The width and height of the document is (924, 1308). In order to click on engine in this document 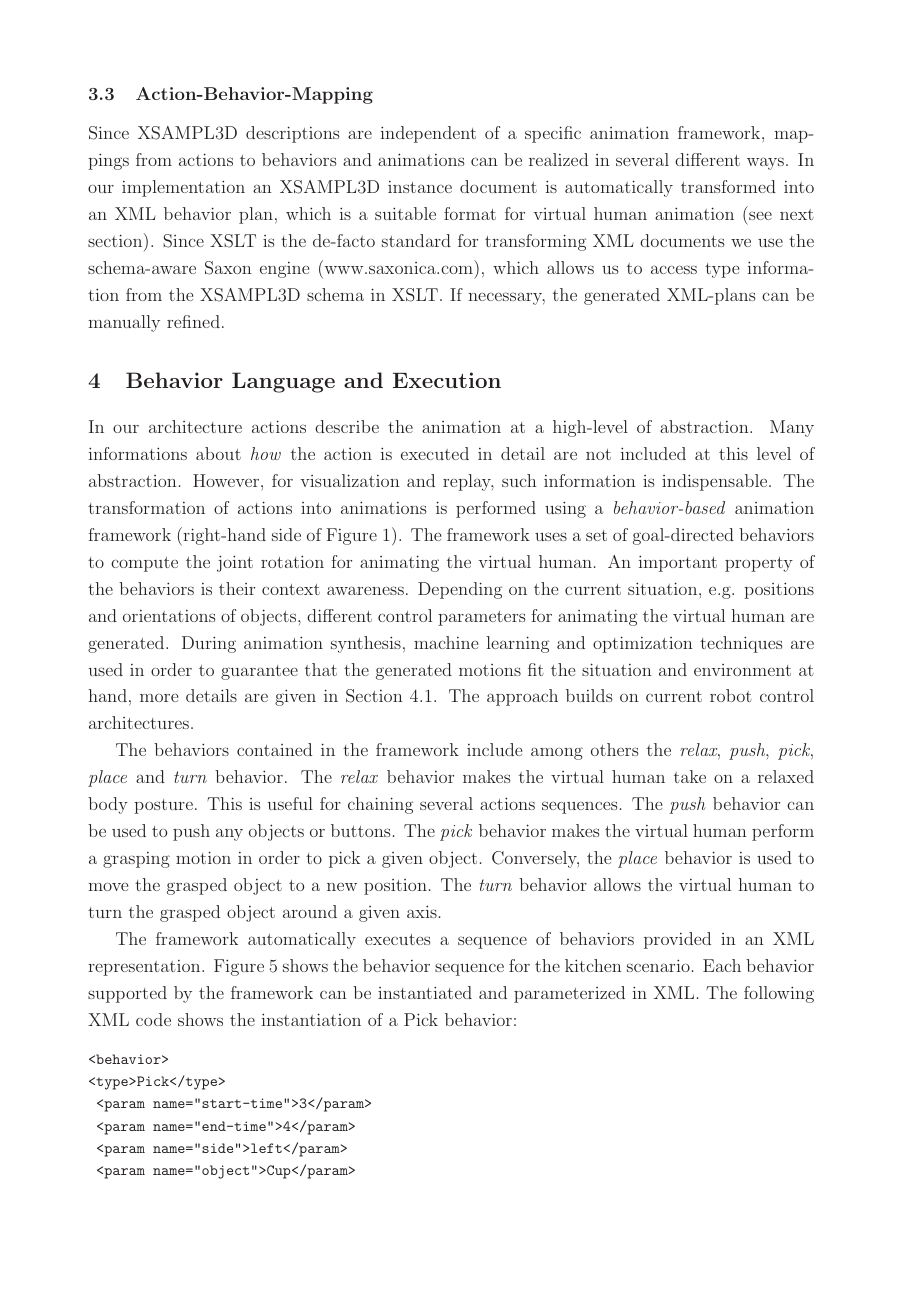, I will do `click(284, 270)`.
